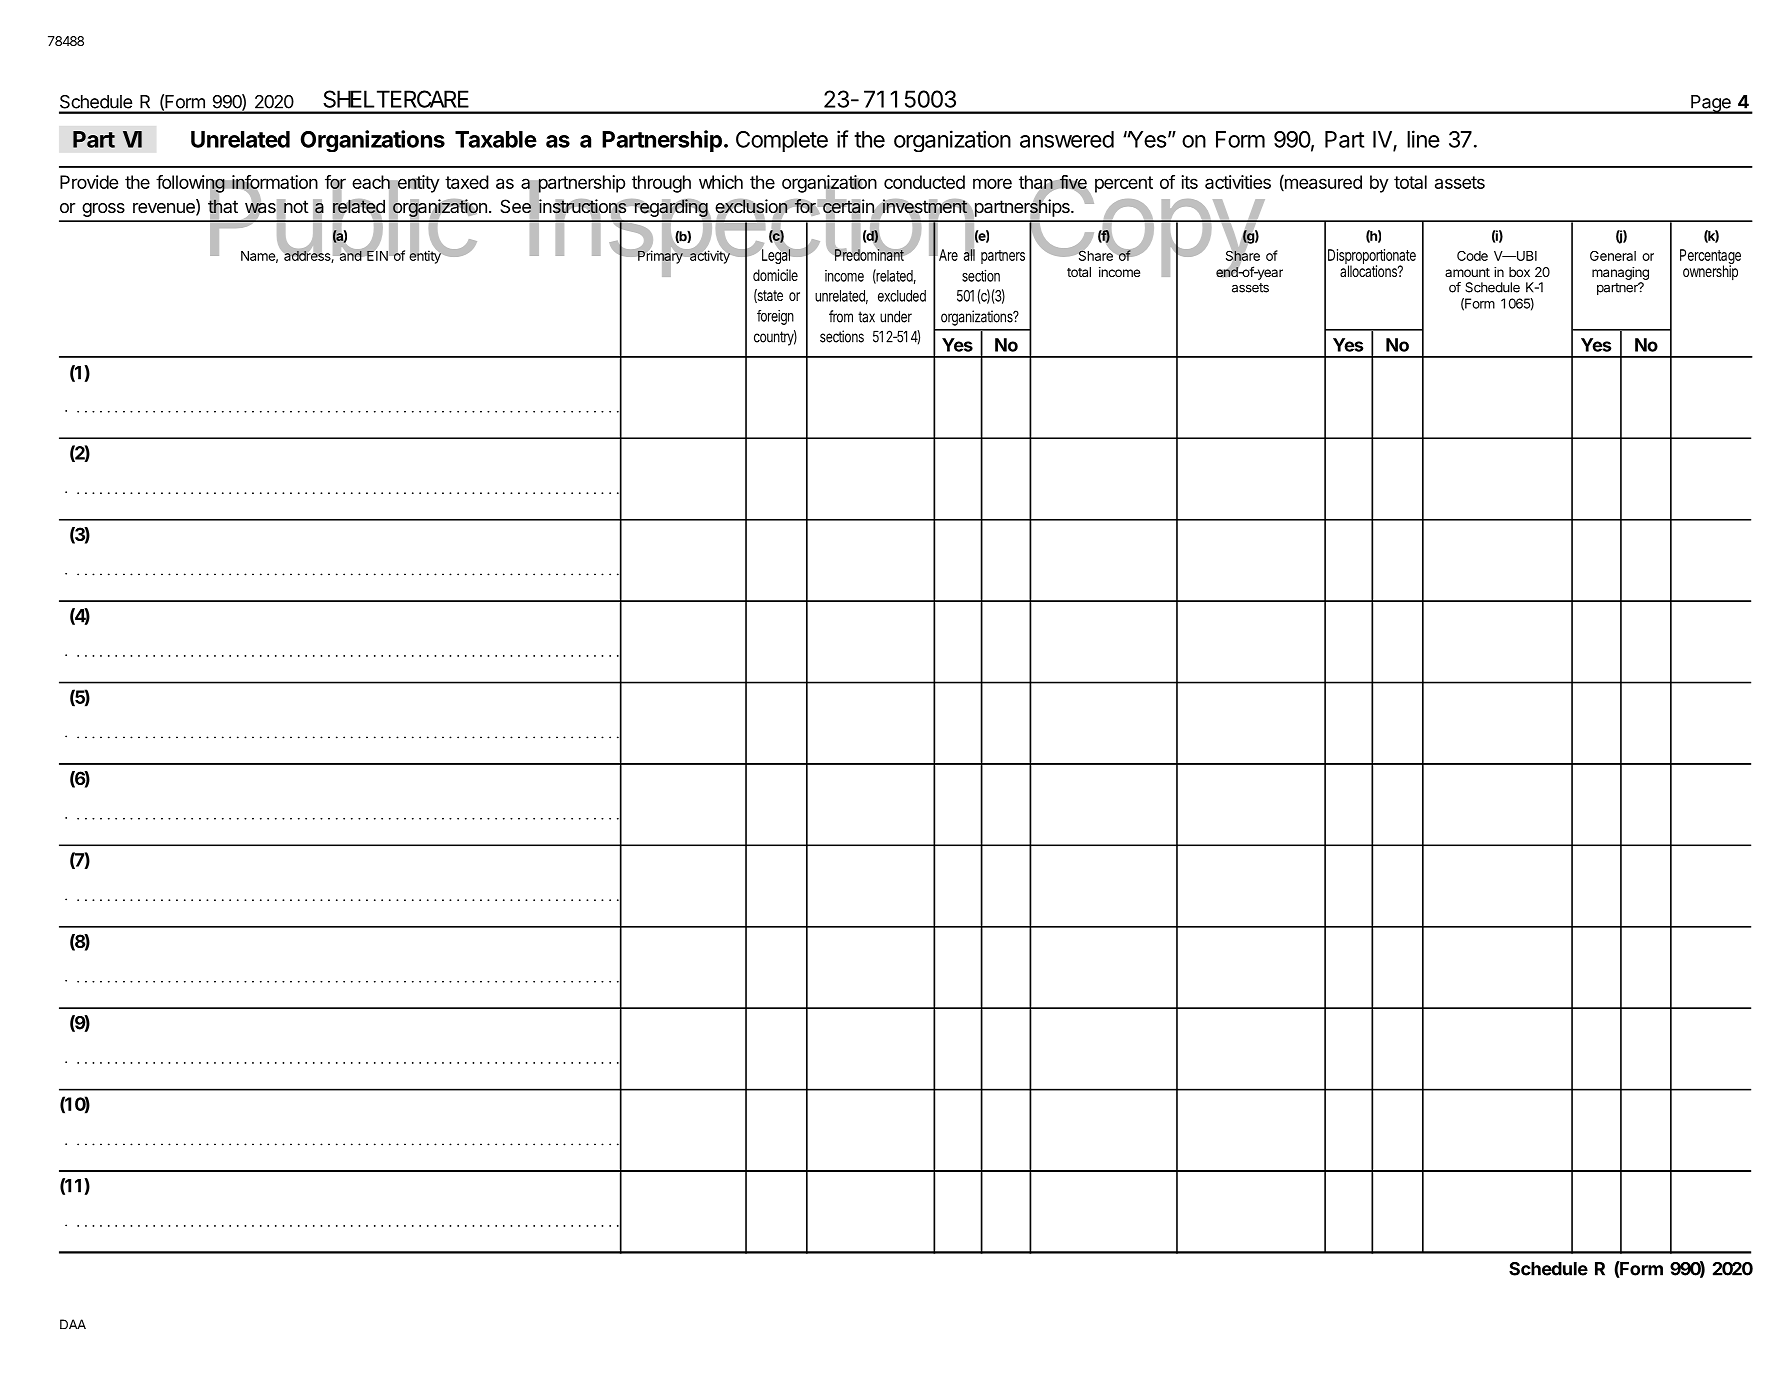 This page has width=1791, height=1384. What do you see at coordinates (89, 182) in the page?
I see `Provide` at bounding box center [89, 182].
